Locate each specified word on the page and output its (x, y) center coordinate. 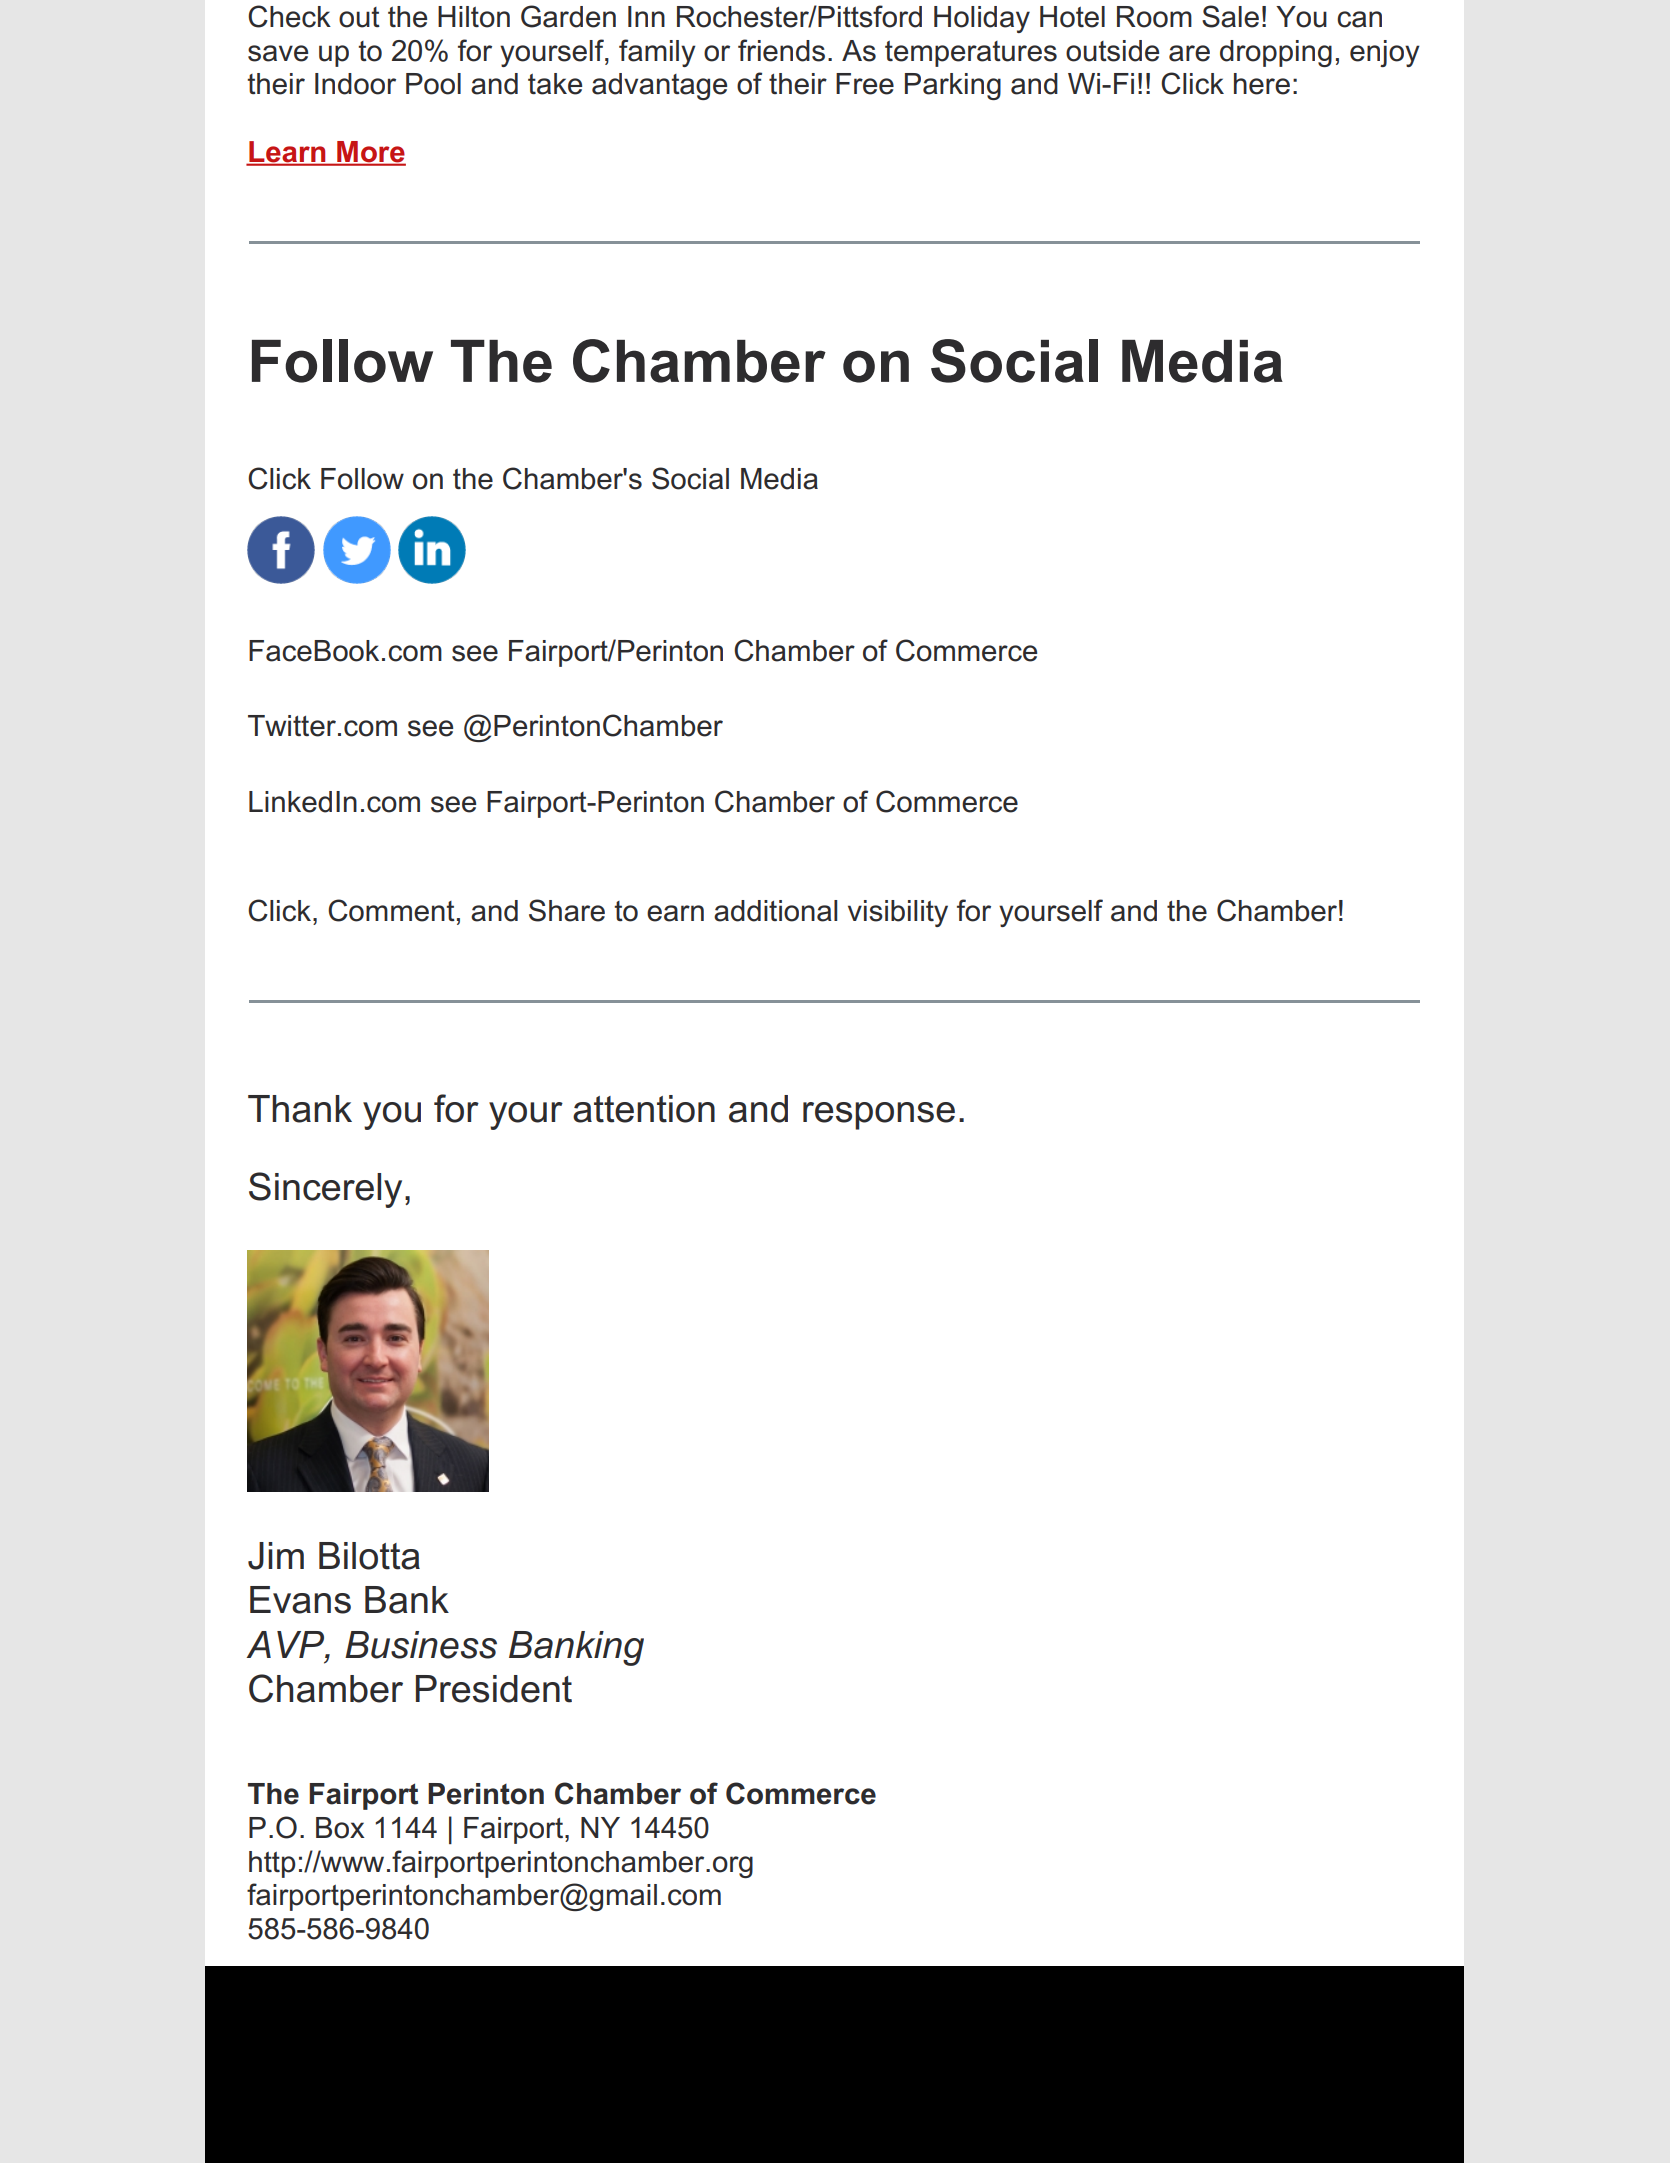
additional (775, 911)
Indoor (355, 84)
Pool (433, 84)
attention (644, 1109)
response (879, 1116)
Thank (300, 1109)
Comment (391, 910)
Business (421, 1645)
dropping (1276, 53)
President (494, 1689)
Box (340, 1828)
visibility (898, 913)
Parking (953, 86)
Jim (276, 1556)
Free (865, 84)
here (1262, 84)
